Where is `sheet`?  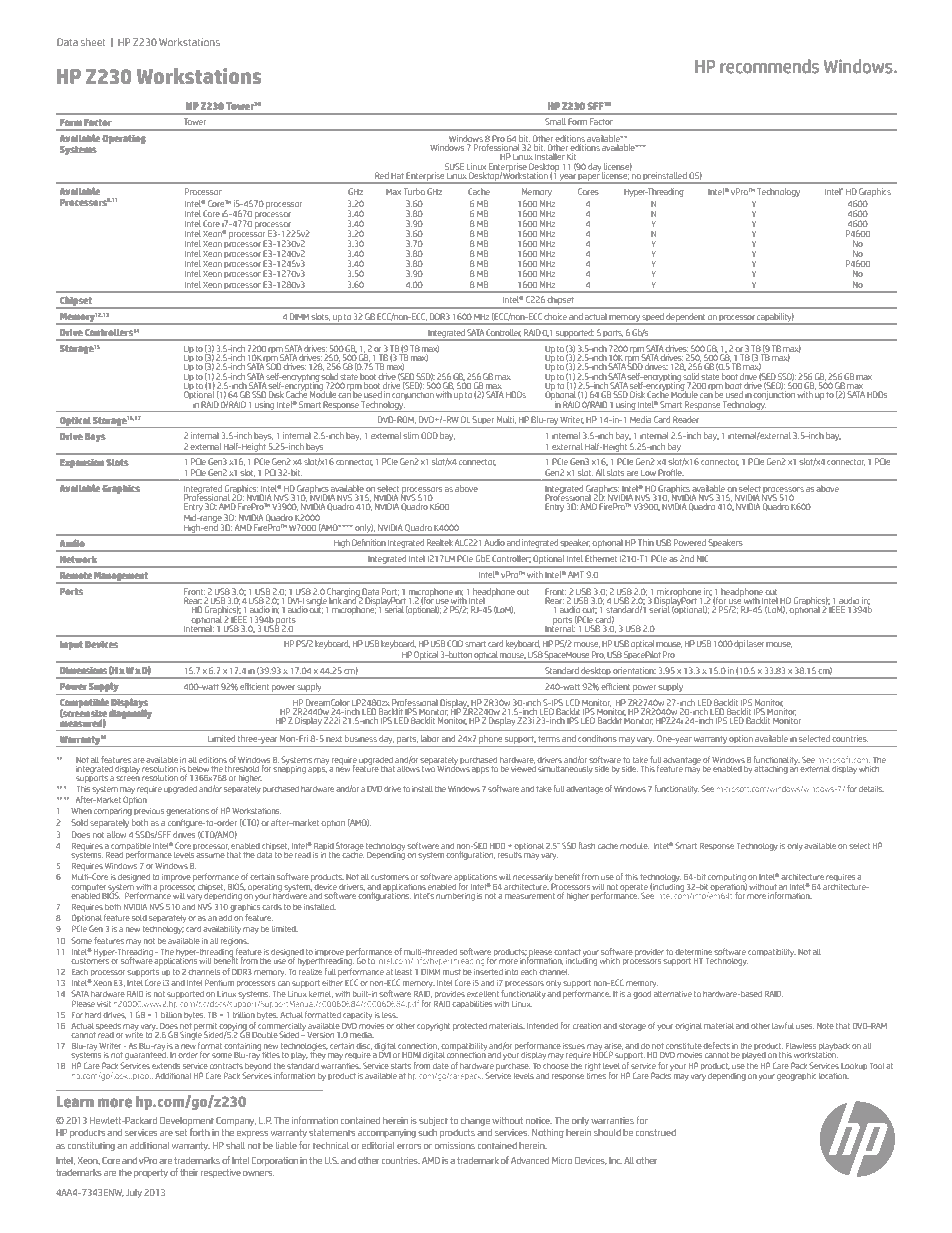 sheet is located at coordinates (93, 42).
